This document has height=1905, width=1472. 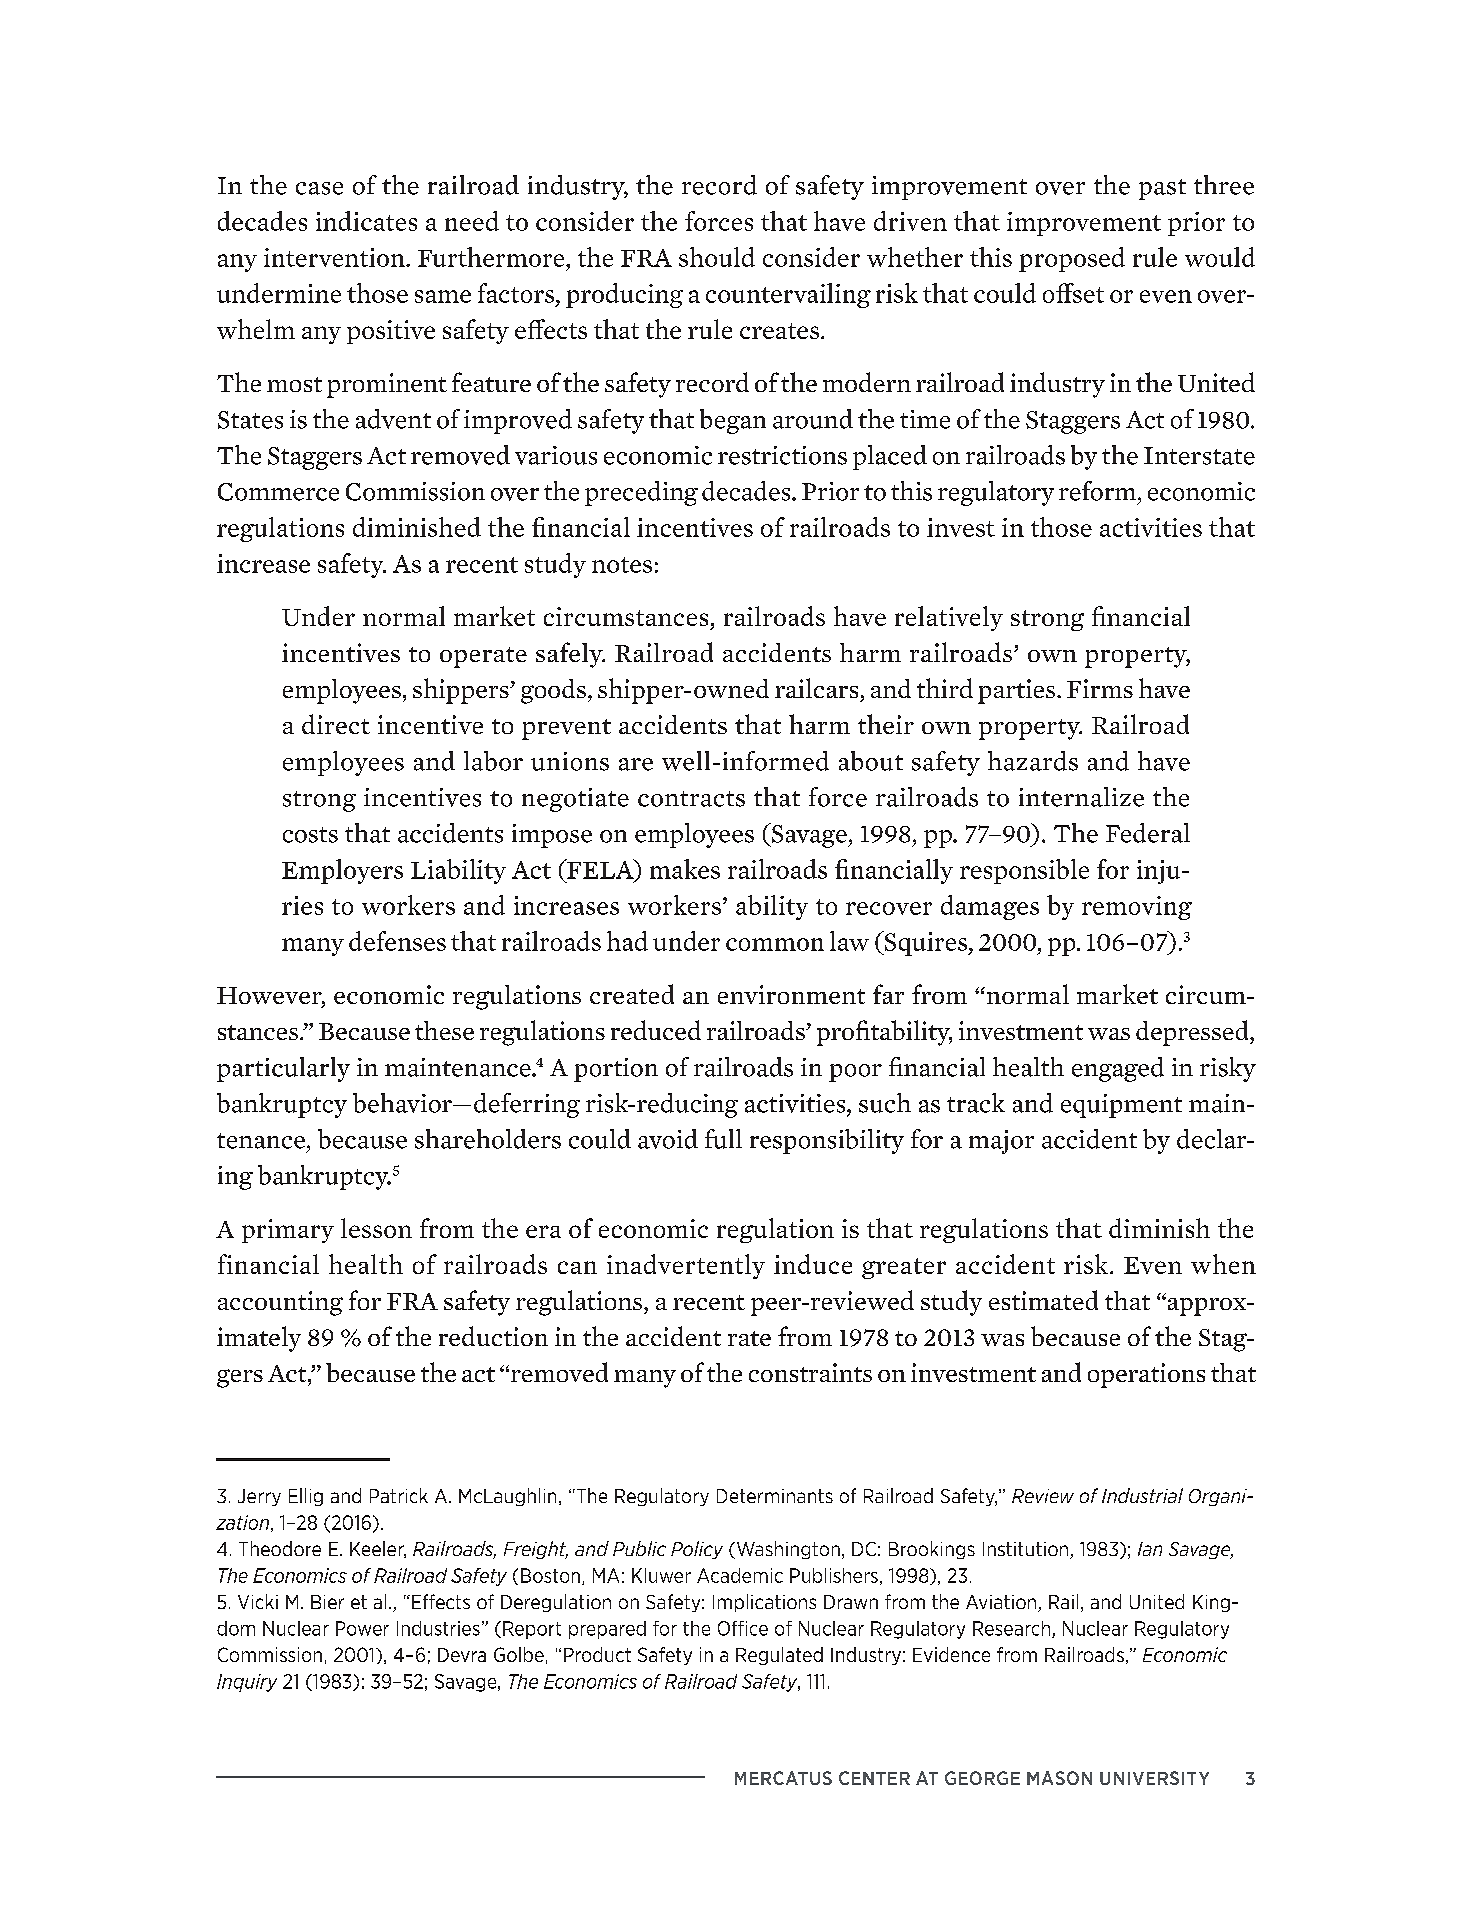 I want to click on should, so click(x=717, y=257).
